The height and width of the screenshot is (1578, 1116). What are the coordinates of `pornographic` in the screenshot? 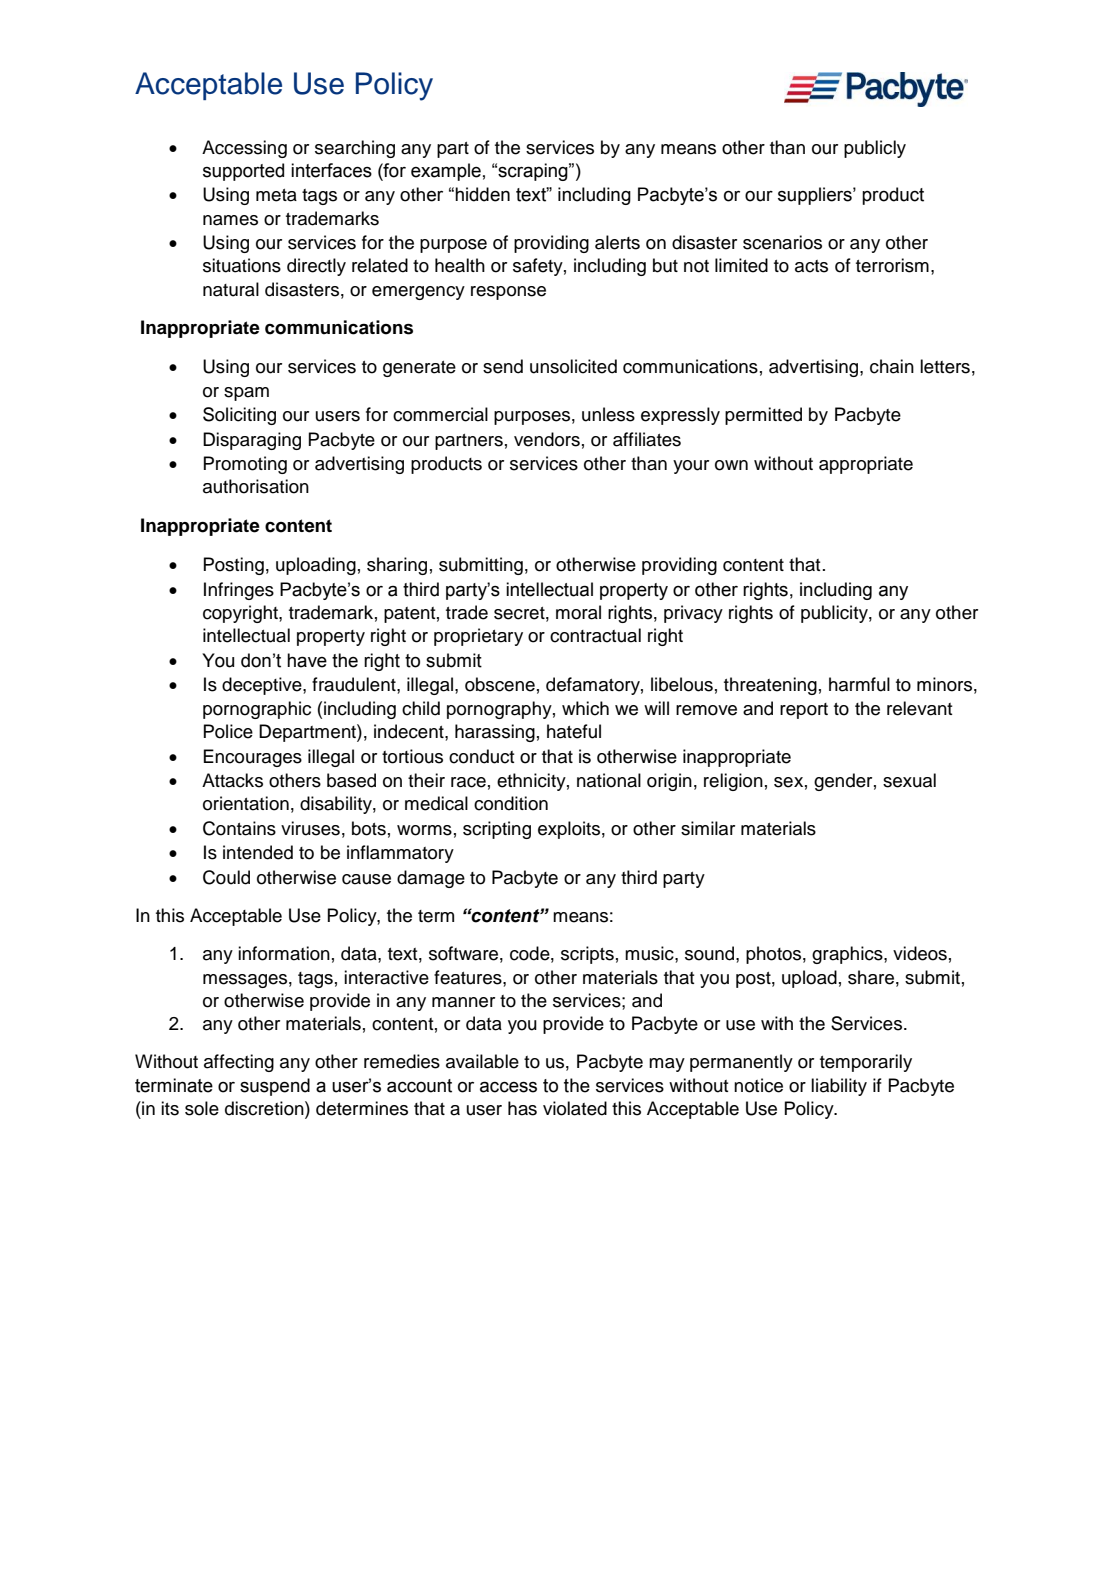 It's located at (257, 710).
